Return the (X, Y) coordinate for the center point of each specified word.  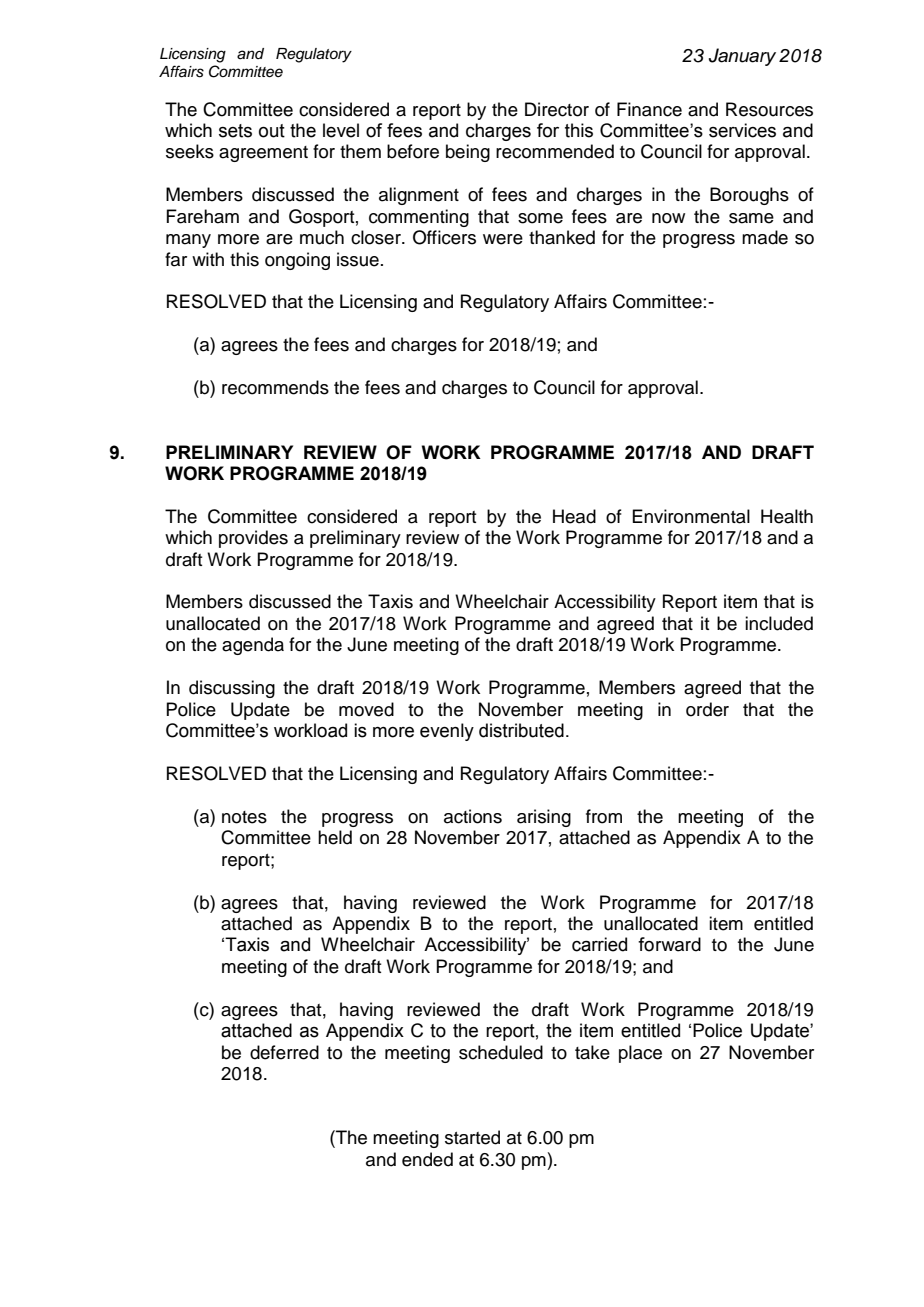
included (779, 623)
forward (669, 944)
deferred (284, 1052)
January (742, 57)
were (503, 239)
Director (557, 109)
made (765, 237)
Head (574, 516)
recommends (275, 387)
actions (473, 816)
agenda (253, 646)
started (472, 1137)
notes (244, 817)
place (640, 1054)
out (272, 131)
